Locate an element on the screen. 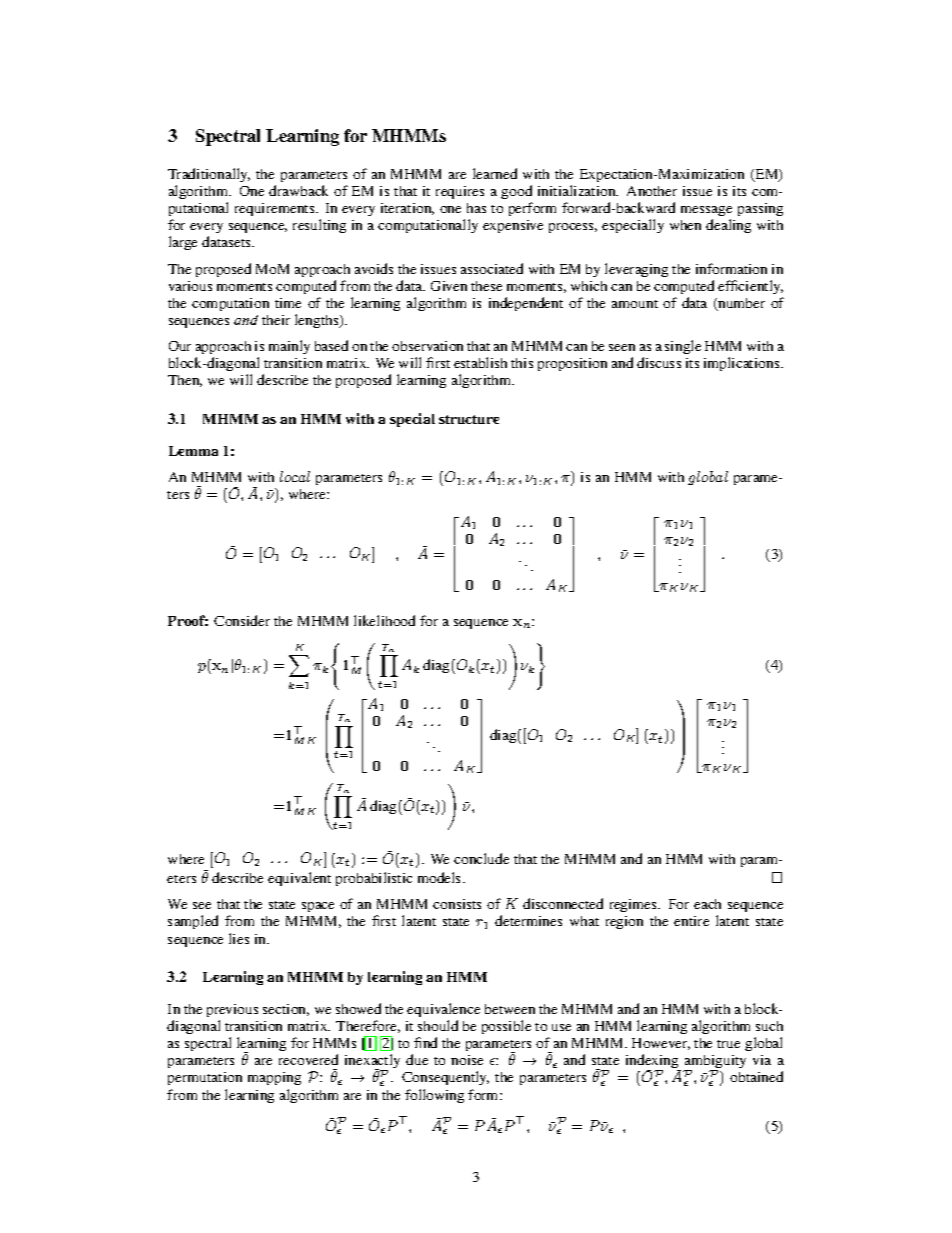 The height and width of the screenshot is (1233, 952). mapping is located at coordinates (274, 1078).
